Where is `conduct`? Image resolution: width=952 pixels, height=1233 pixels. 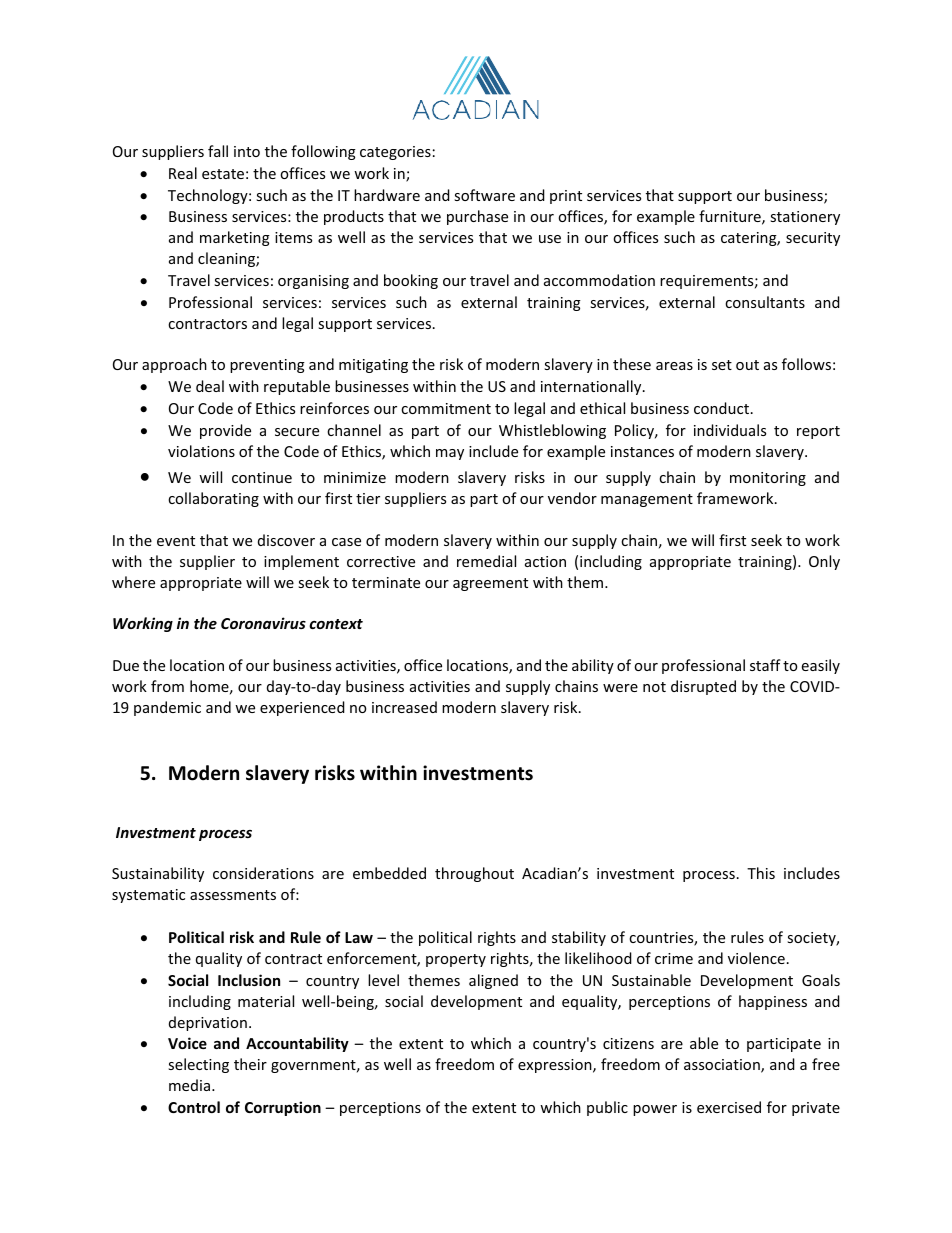
conduct is located at coordinates (723, 408).
